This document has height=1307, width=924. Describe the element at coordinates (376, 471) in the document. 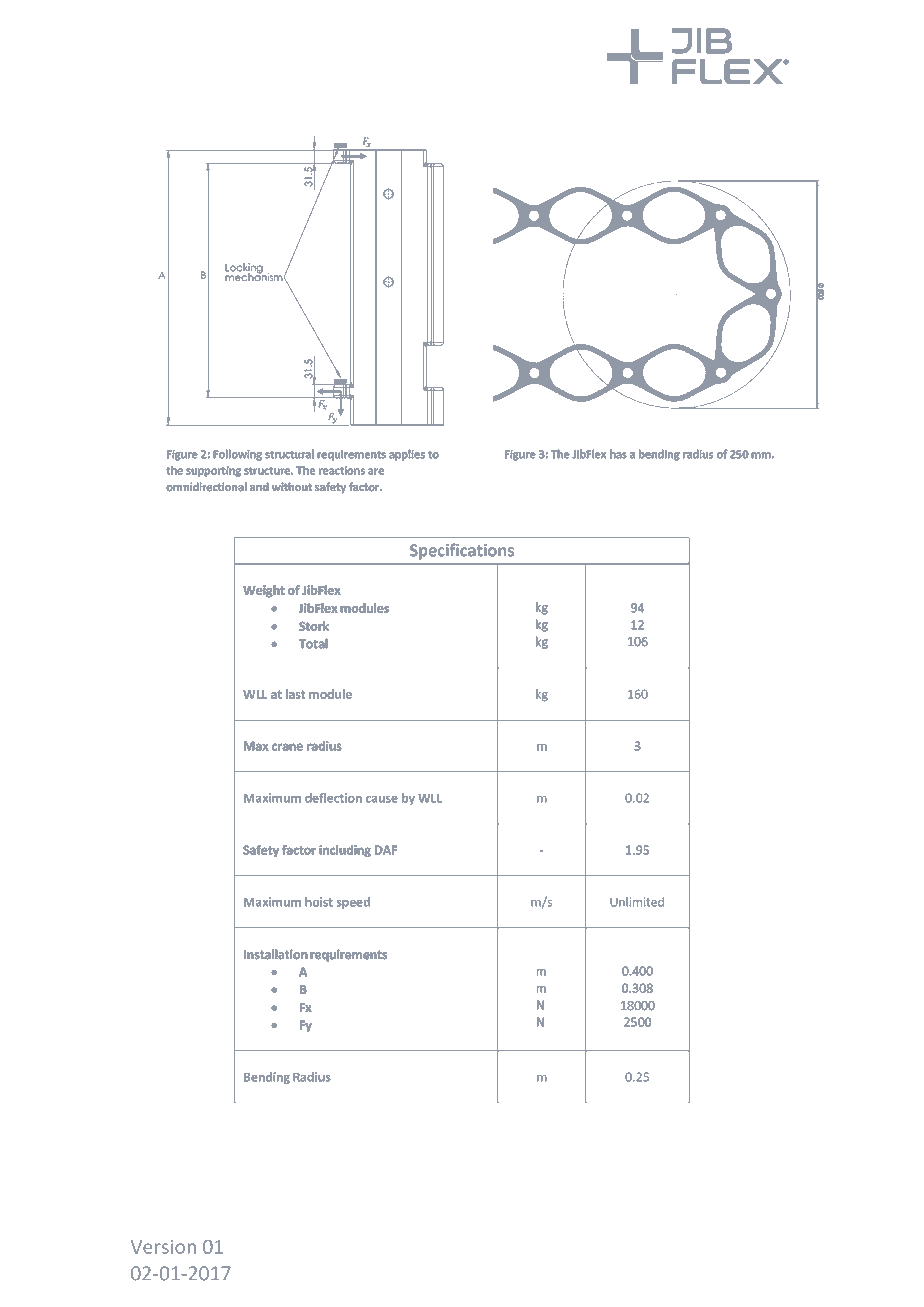

I see `are` at that location.
